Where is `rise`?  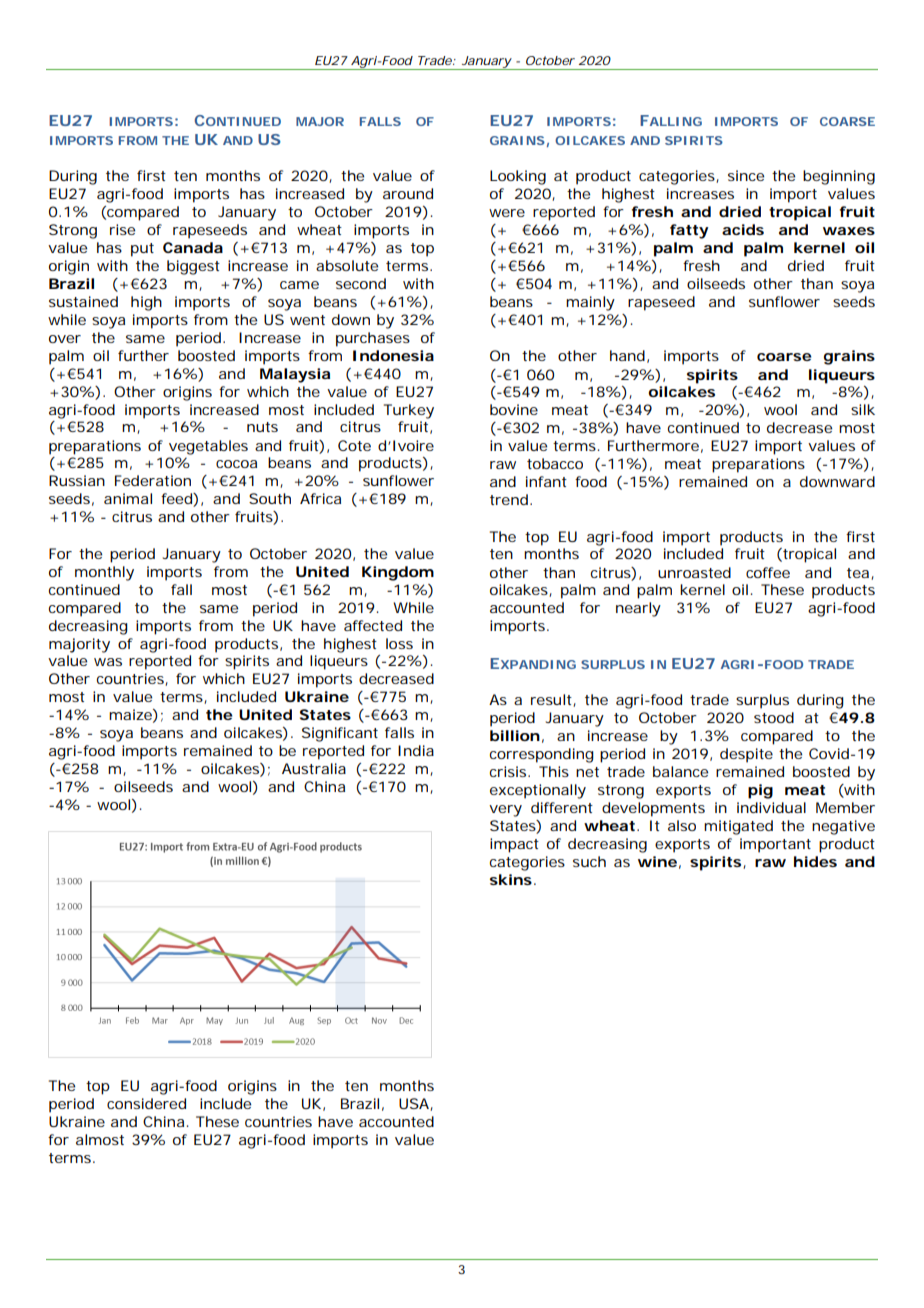 rise is located at coordinates (122, 229).
